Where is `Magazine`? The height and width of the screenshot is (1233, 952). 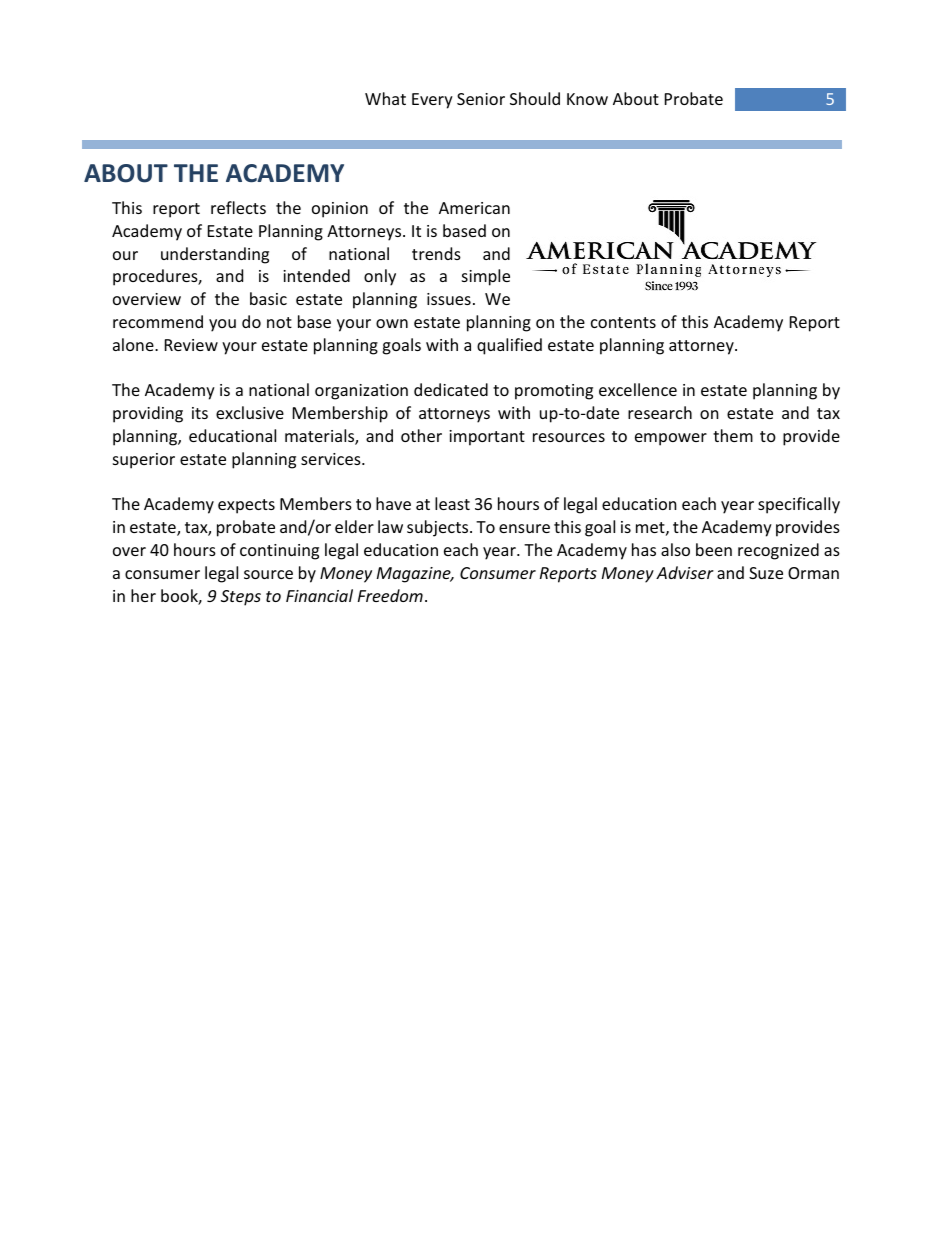 Magazine is located at coordinates (415, 575).
